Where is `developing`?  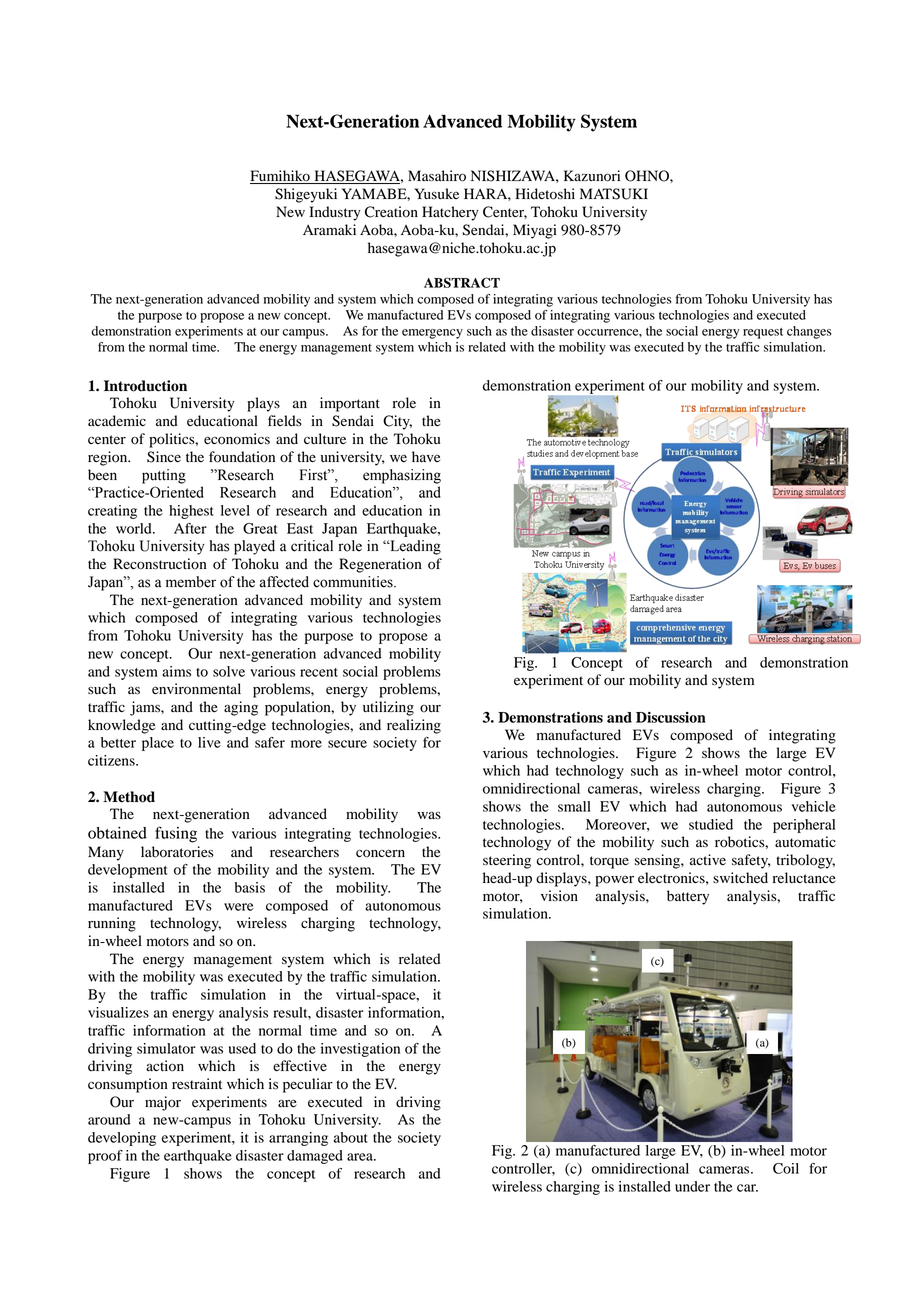 developing is located at coordinates (122, 1139).
